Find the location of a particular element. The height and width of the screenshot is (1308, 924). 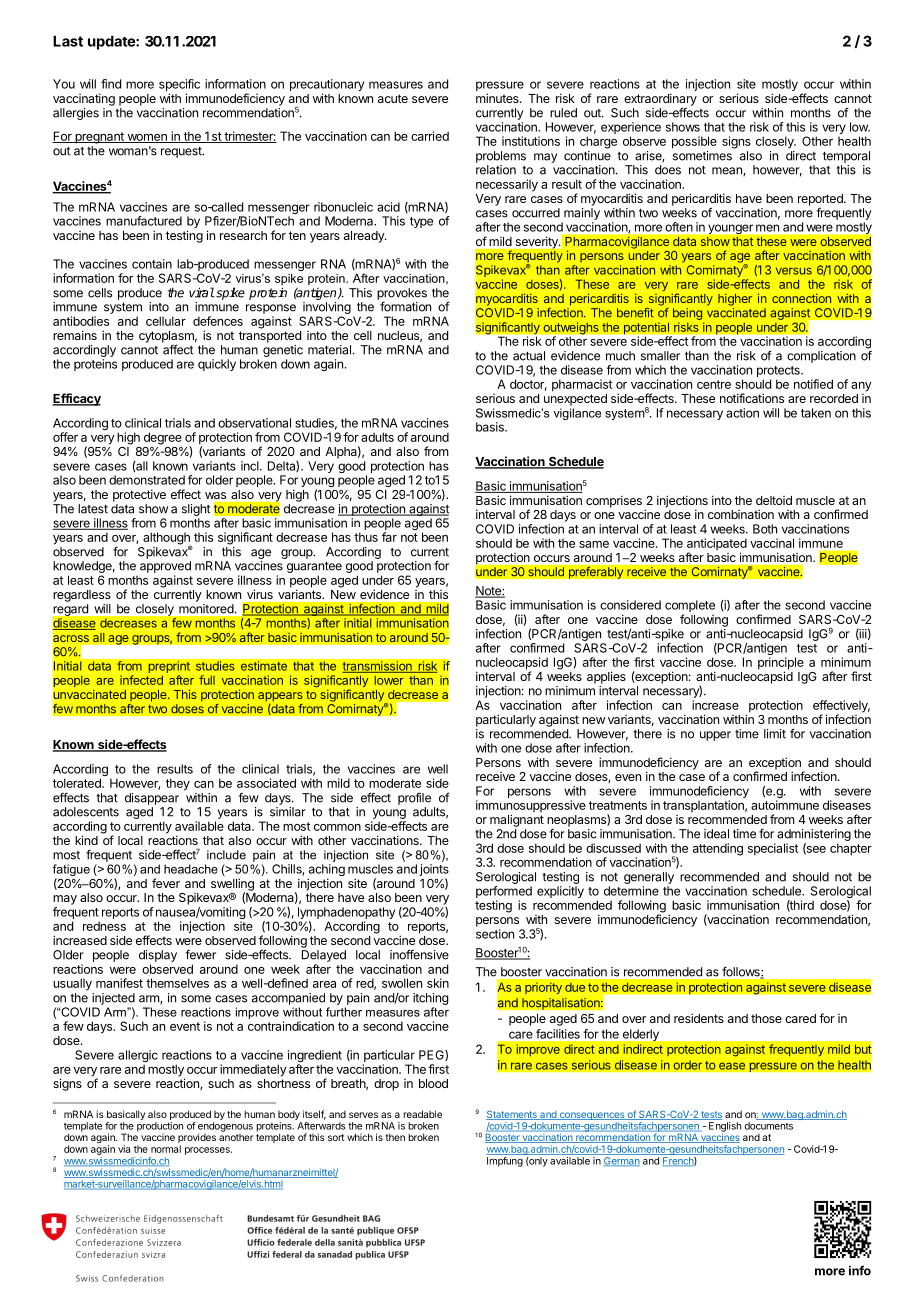

readable is located at coordinates (422, 1114).
